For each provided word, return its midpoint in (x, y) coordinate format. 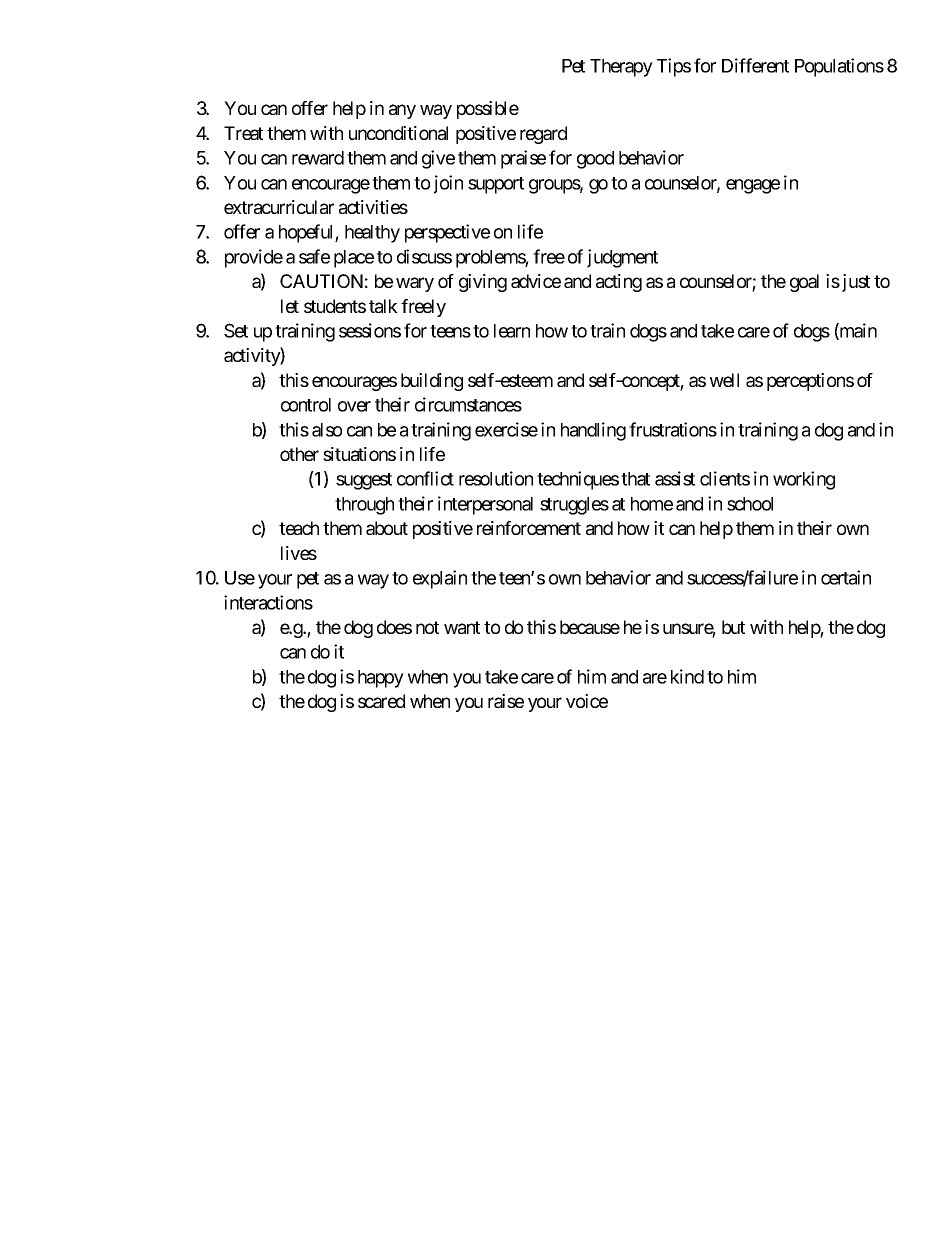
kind (687, 676)
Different (755, 65)
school (750, 504)
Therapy (621, 68)
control (306, 405)
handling (593, 431)
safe (314, 256)
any (402, 111)
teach (299, 528)
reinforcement (529, 528)
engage (753, 186)
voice (587, 701)
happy (381, 679)
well (724, 380)
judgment (622, 258)
